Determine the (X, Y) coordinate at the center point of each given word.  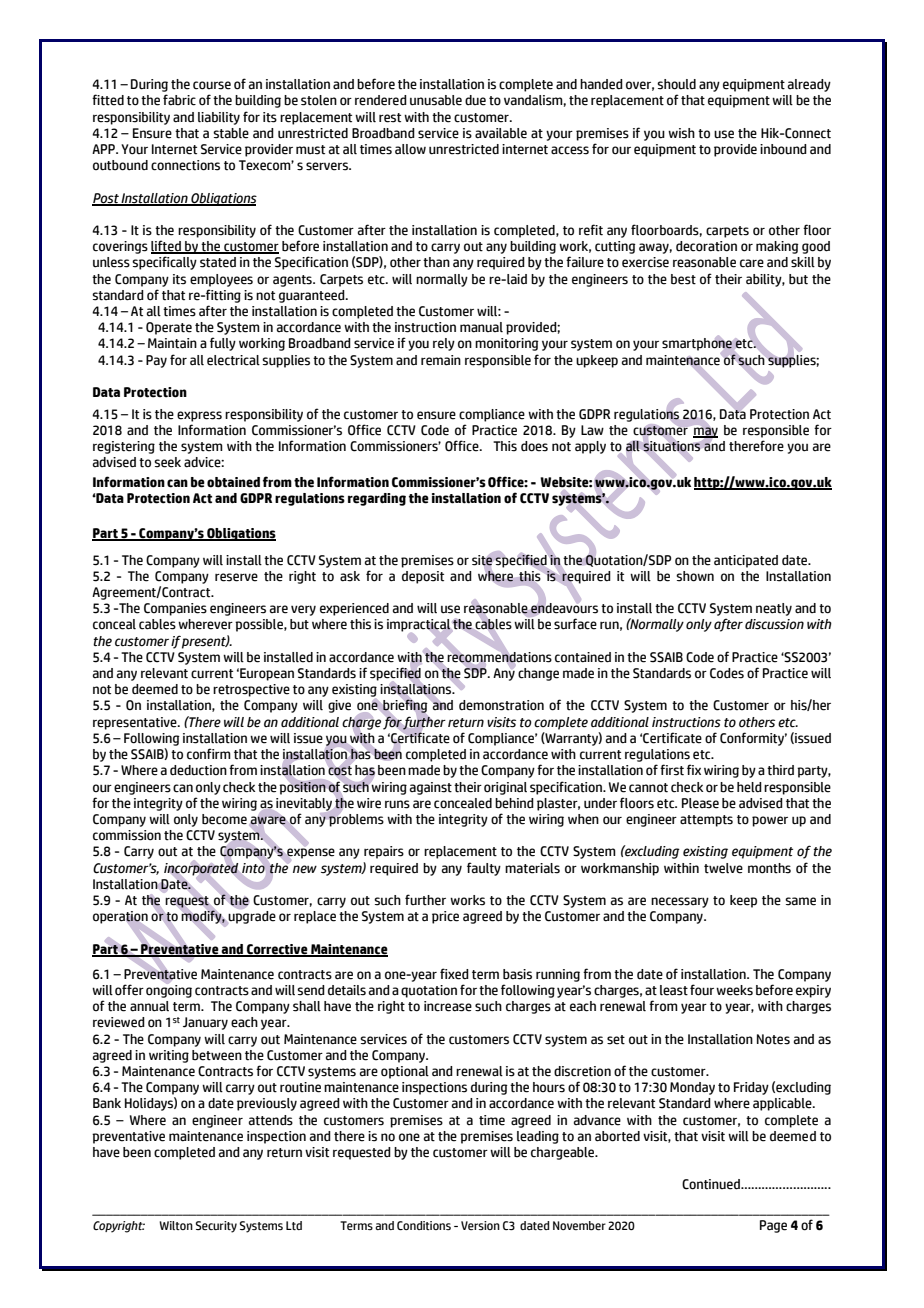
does (534, 446)
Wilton (176, 1225)
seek (167, 462)
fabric (179, 100)
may (705, 432)
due (475, 100)
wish (681, 133)
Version (480, 1225)
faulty (484, 869)
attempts (706, 821)
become (224, 819)
